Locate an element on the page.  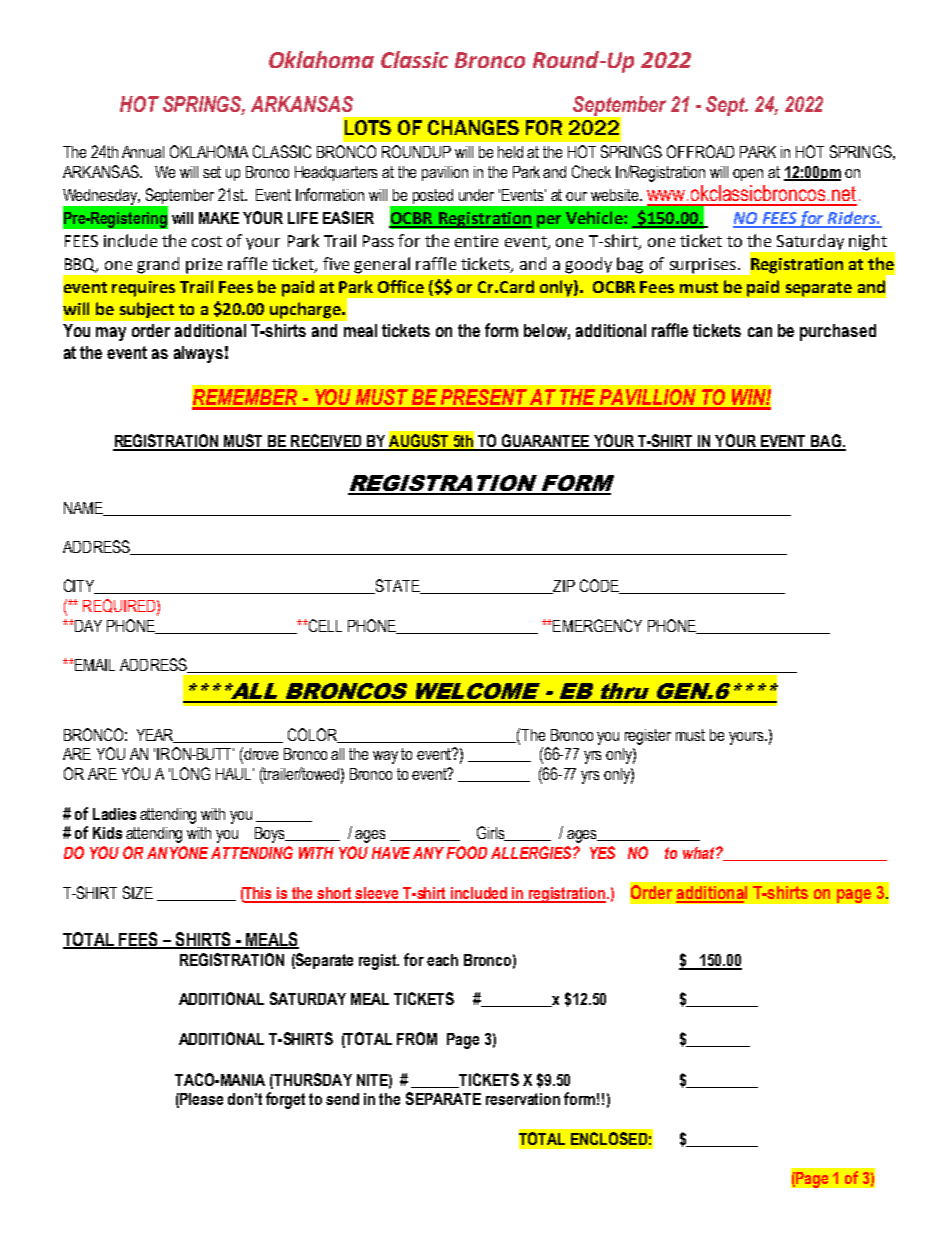
held is located at coordinates (510, 152).
